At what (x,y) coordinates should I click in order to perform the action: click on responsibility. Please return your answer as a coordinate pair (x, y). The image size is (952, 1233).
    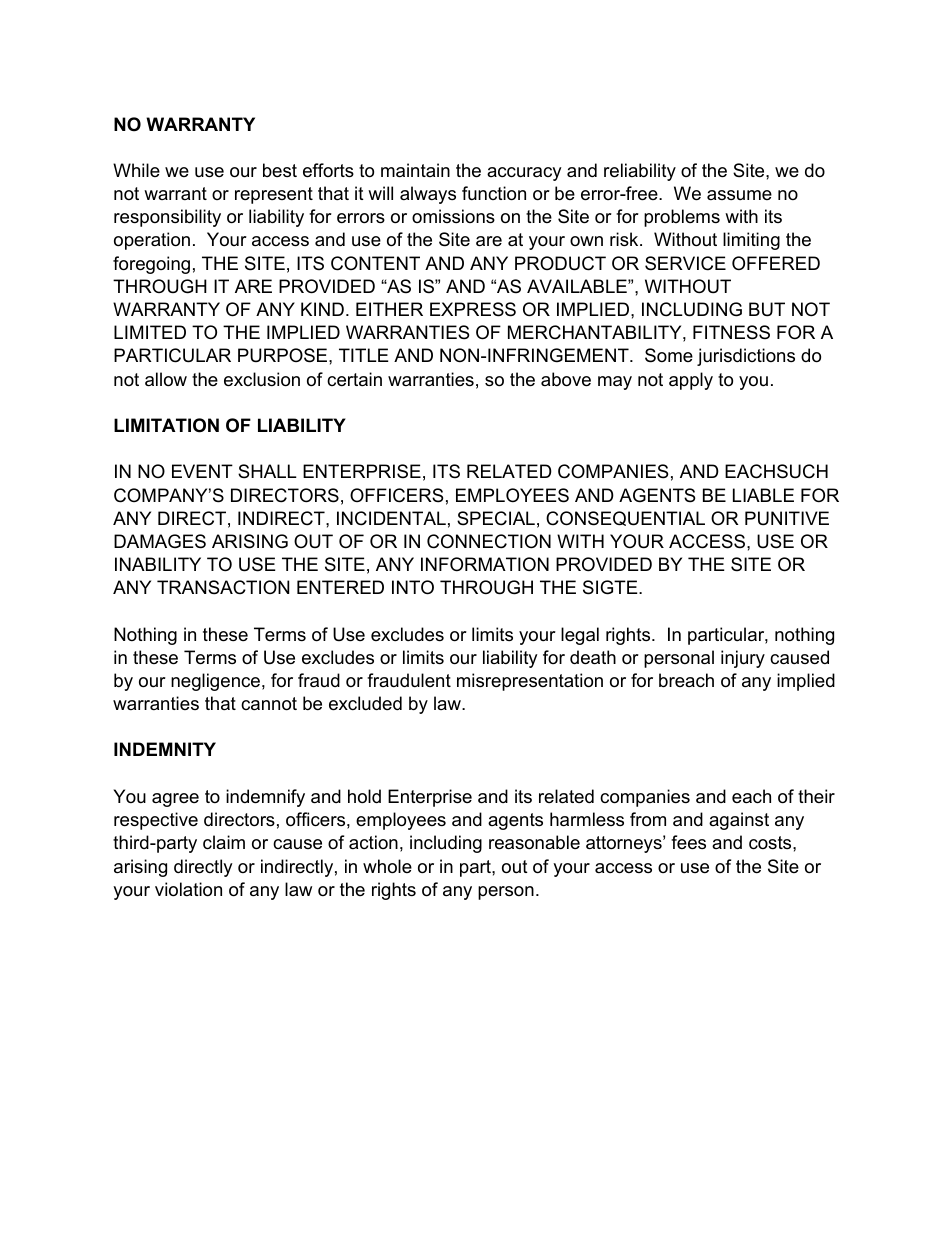
    Looking at the image, I should click on (167, 218).
